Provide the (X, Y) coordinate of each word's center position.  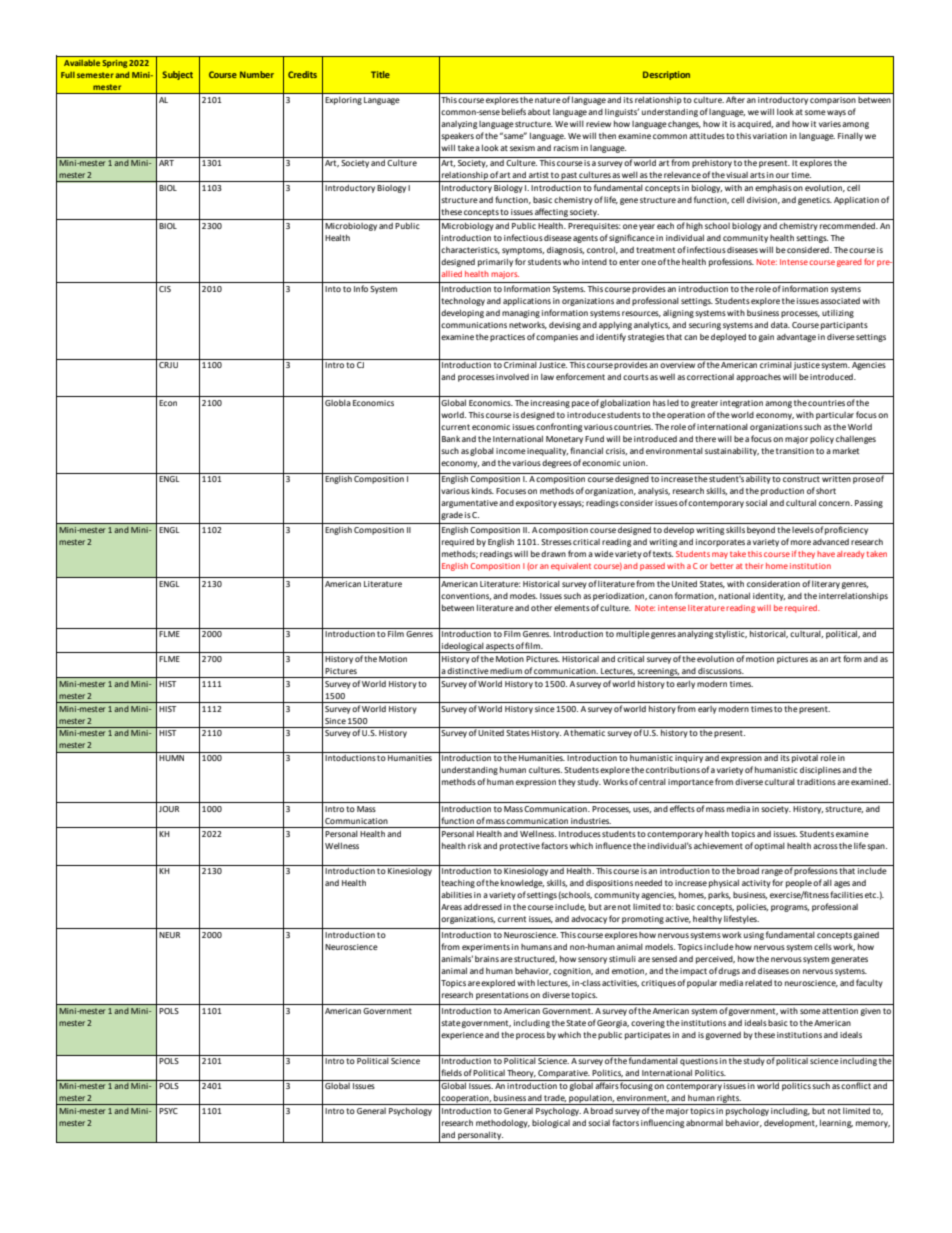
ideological (462, 647)
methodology (503, 1123)
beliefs (514, 111)
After (735, 99)
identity (769, 597)
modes (523, 595)
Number (257, 74)
